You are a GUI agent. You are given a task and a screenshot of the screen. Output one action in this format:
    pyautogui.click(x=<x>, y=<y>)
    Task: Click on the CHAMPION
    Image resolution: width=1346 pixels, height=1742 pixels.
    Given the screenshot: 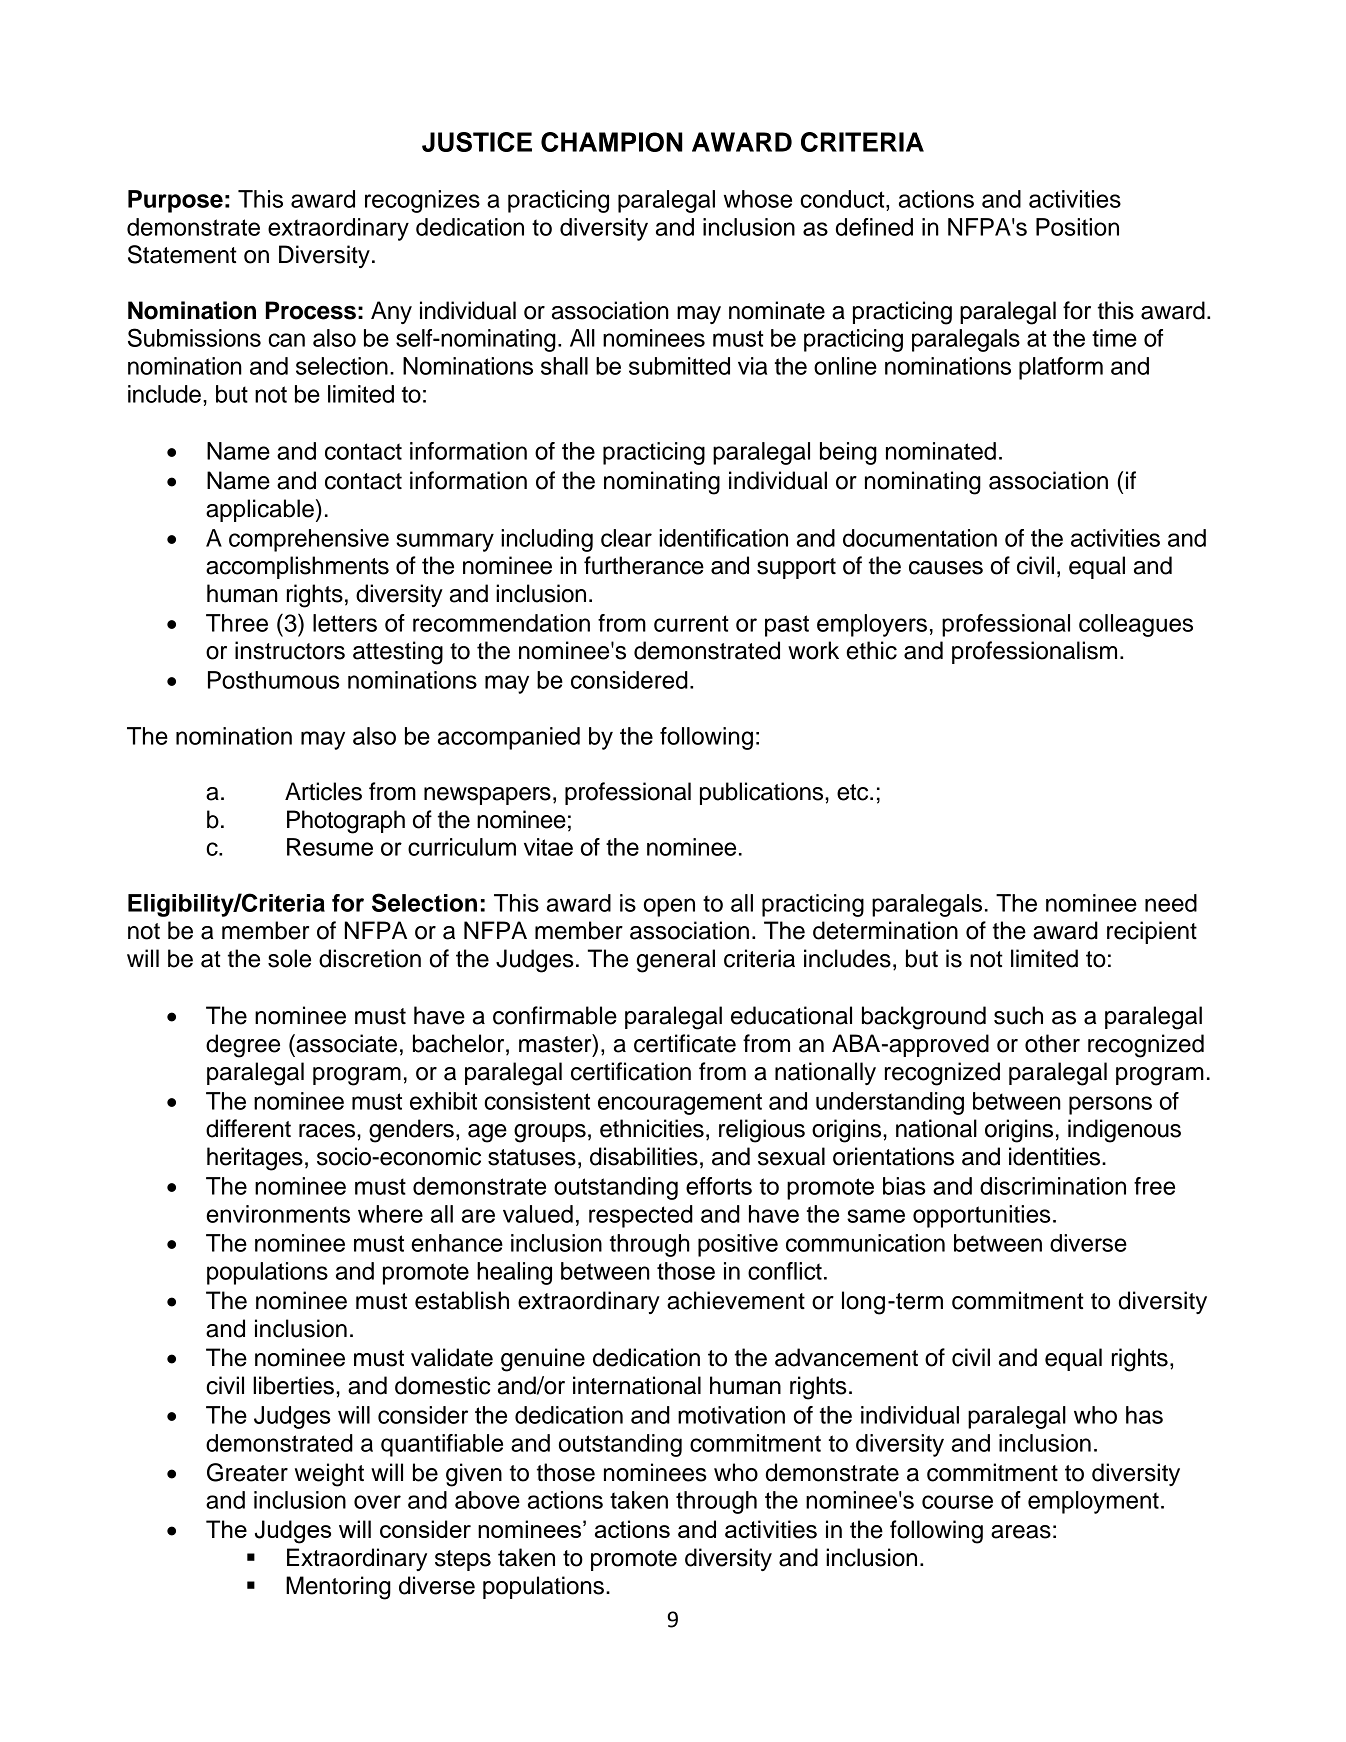 What is the action you would take?
    pyautogui.click(x=612, y=142)
